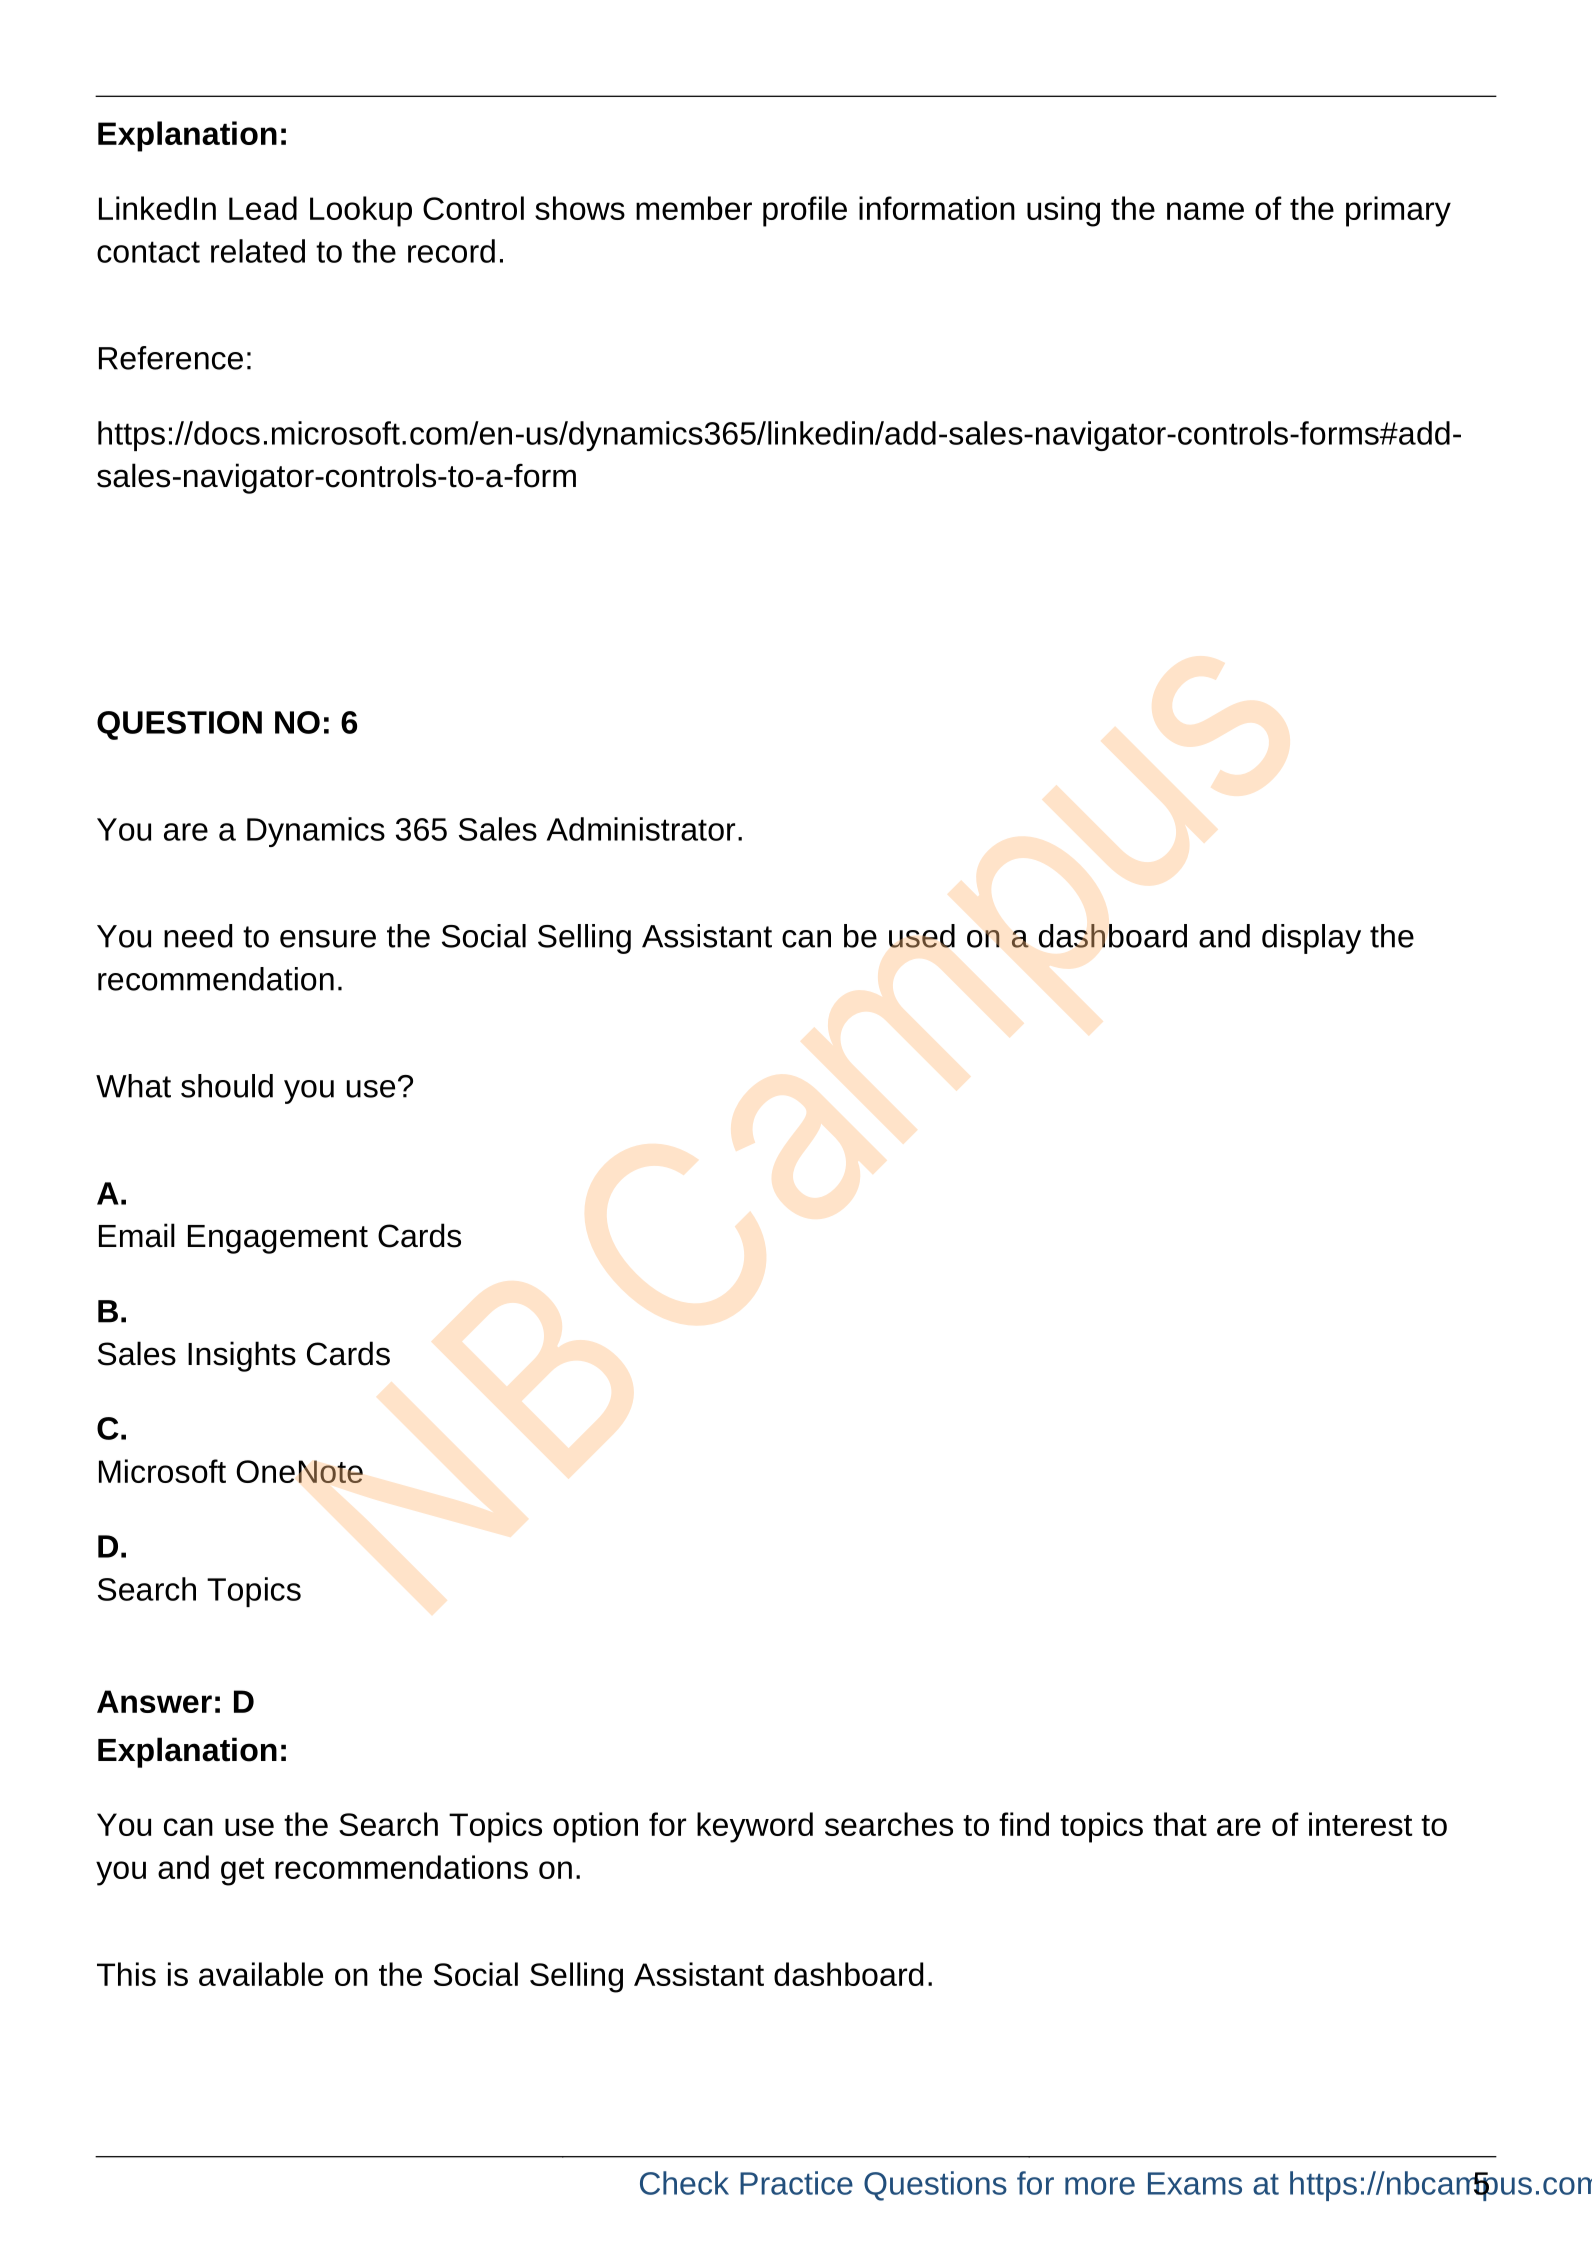 The image size is (1592, 2253). Describe the element at coordinates (278, 1239) in the screenshot. I see `Engagement` at that location.
